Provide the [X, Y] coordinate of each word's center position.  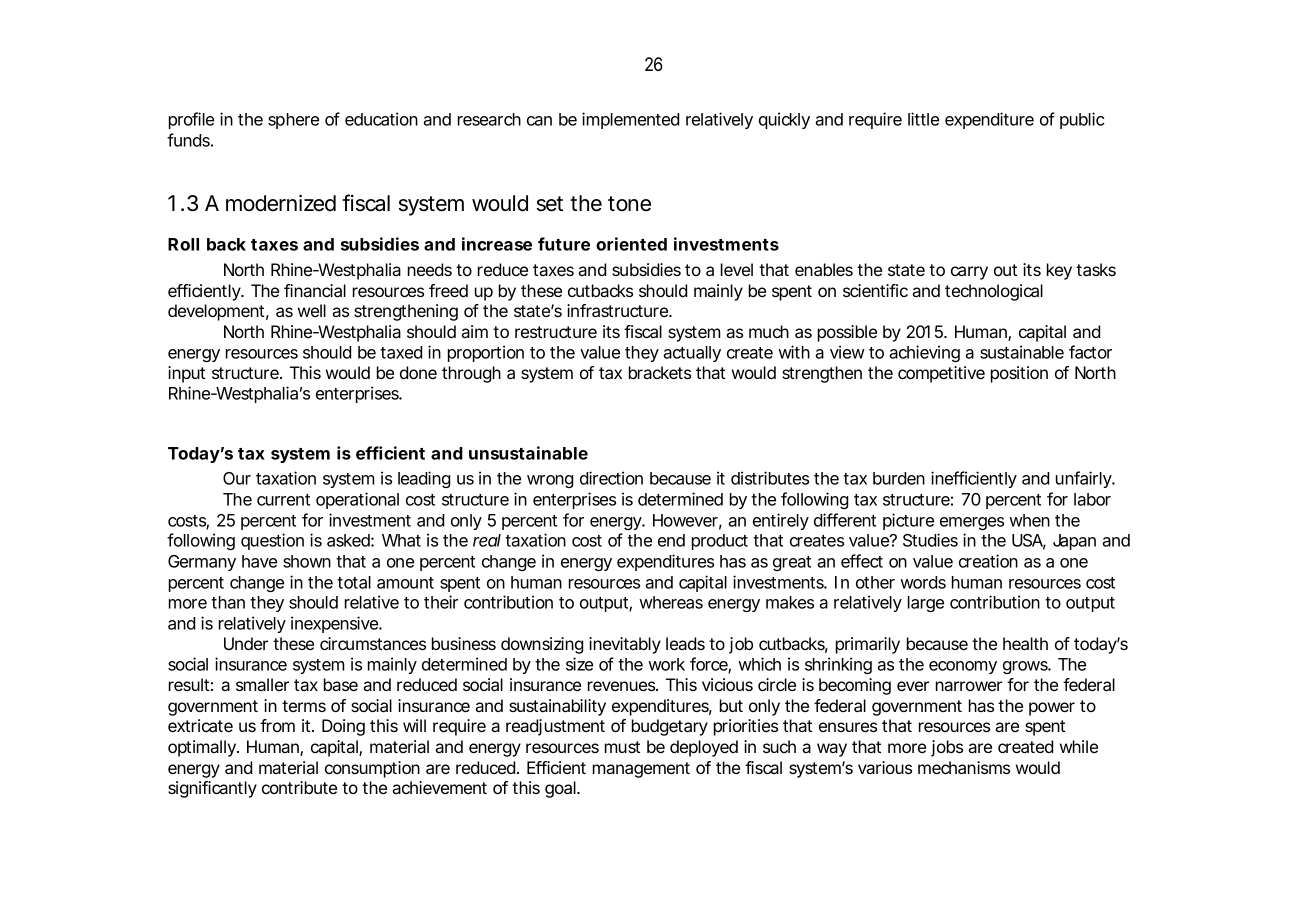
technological [994, 292]
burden [899, 478]
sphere [293, 121]
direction [611, 478]
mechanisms [964, 767]
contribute [299, 787]
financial [315, 290]
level [737, 269]
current [283, 500]
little [923, 119]
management [641, 770]
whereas [671, 602]
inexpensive [336, 624]
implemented [630, 120]
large [926, 604]
